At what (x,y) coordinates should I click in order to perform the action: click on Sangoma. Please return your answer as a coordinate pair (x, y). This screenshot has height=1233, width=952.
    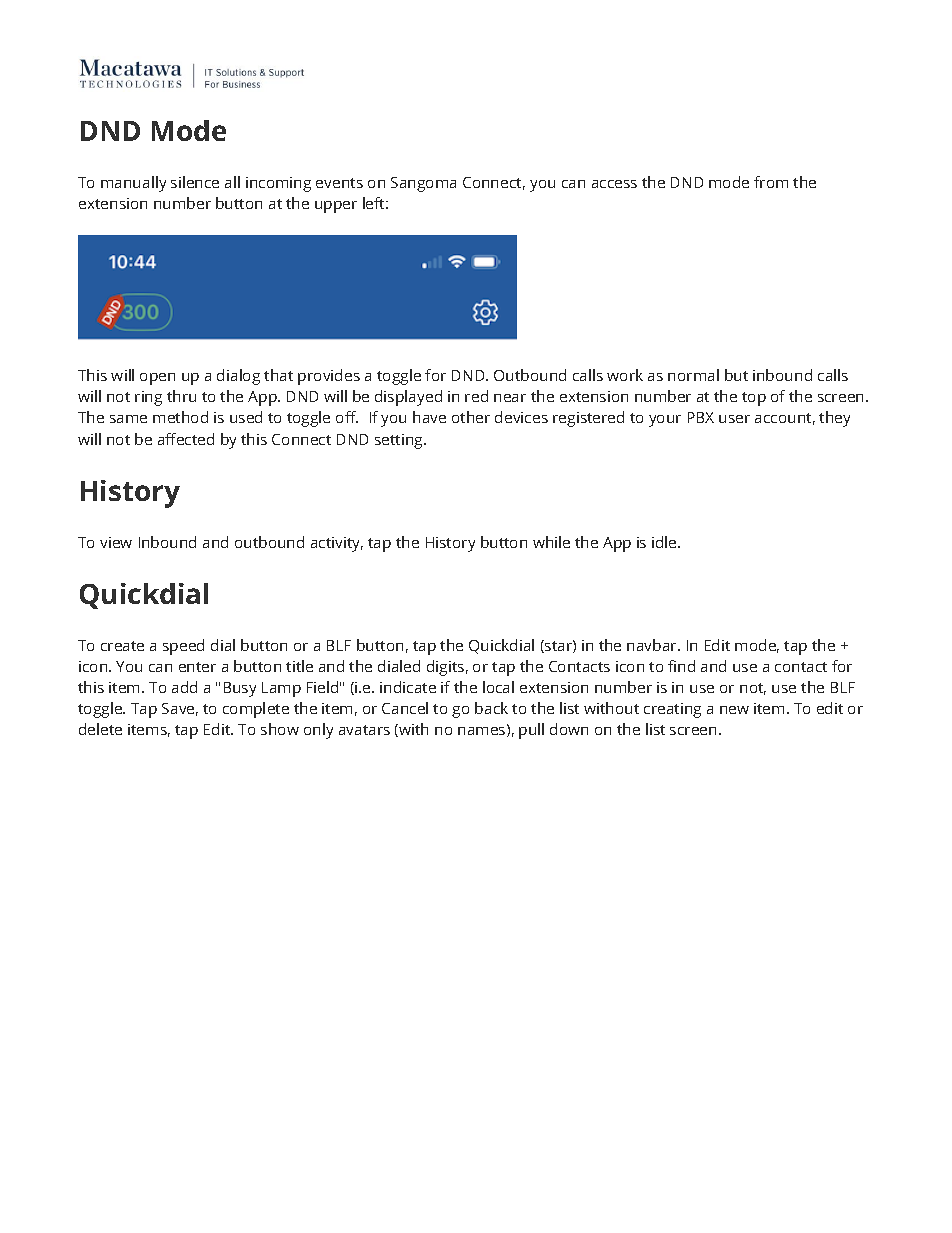
    Looking at the image, I should click on (423, 184).
